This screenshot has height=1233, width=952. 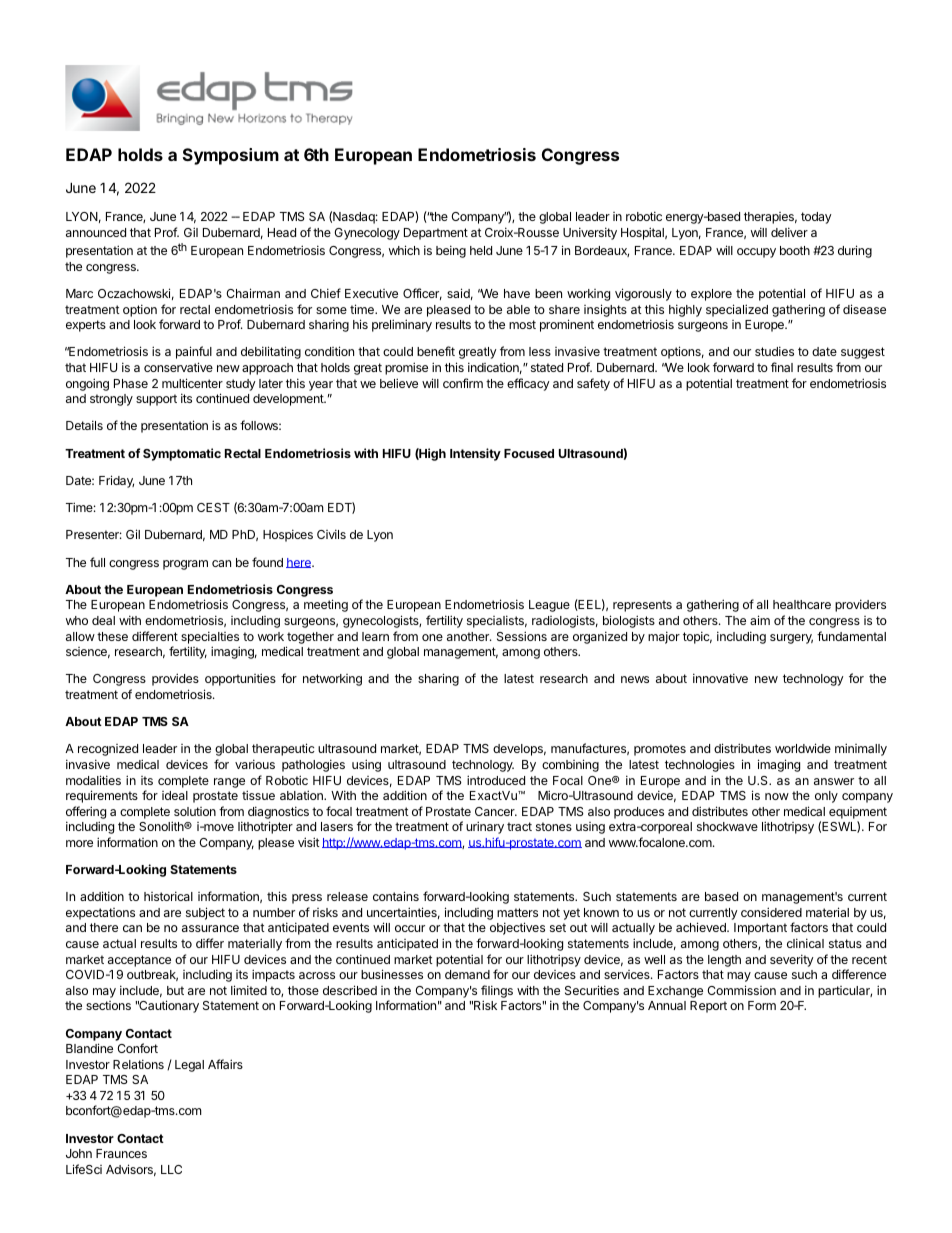 What do you see at coordinates (497, 991) in the screenshot?
I see `filings` at bounding box center [497, 991].
